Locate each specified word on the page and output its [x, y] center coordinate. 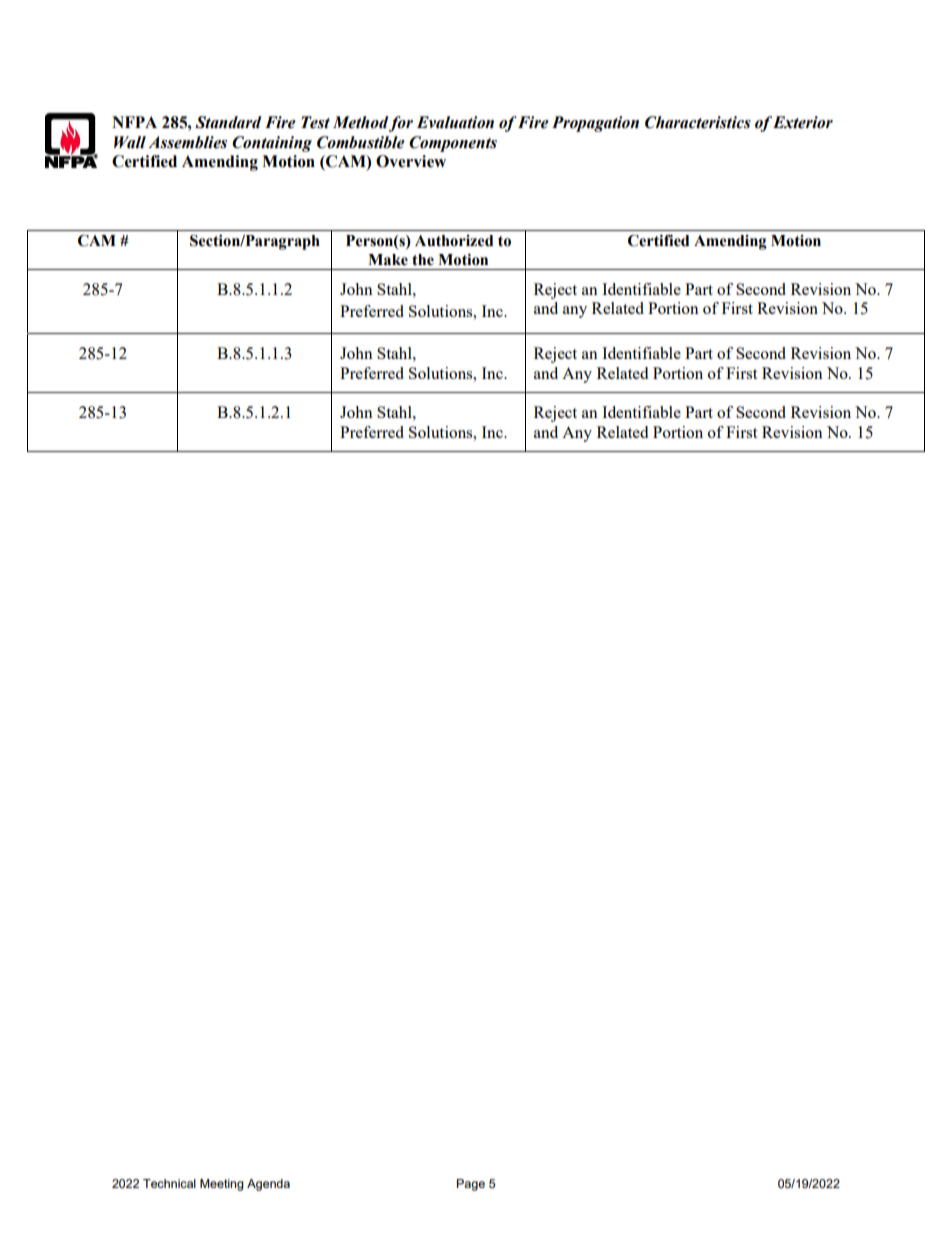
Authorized [454, 241]
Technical [169, 1183]
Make [388, 260]
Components [453, 144]
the [423, 260]
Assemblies [187, 142]
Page [471, 1185]
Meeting [222, 1185]
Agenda [268, 1185]
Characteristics [698, 122]
